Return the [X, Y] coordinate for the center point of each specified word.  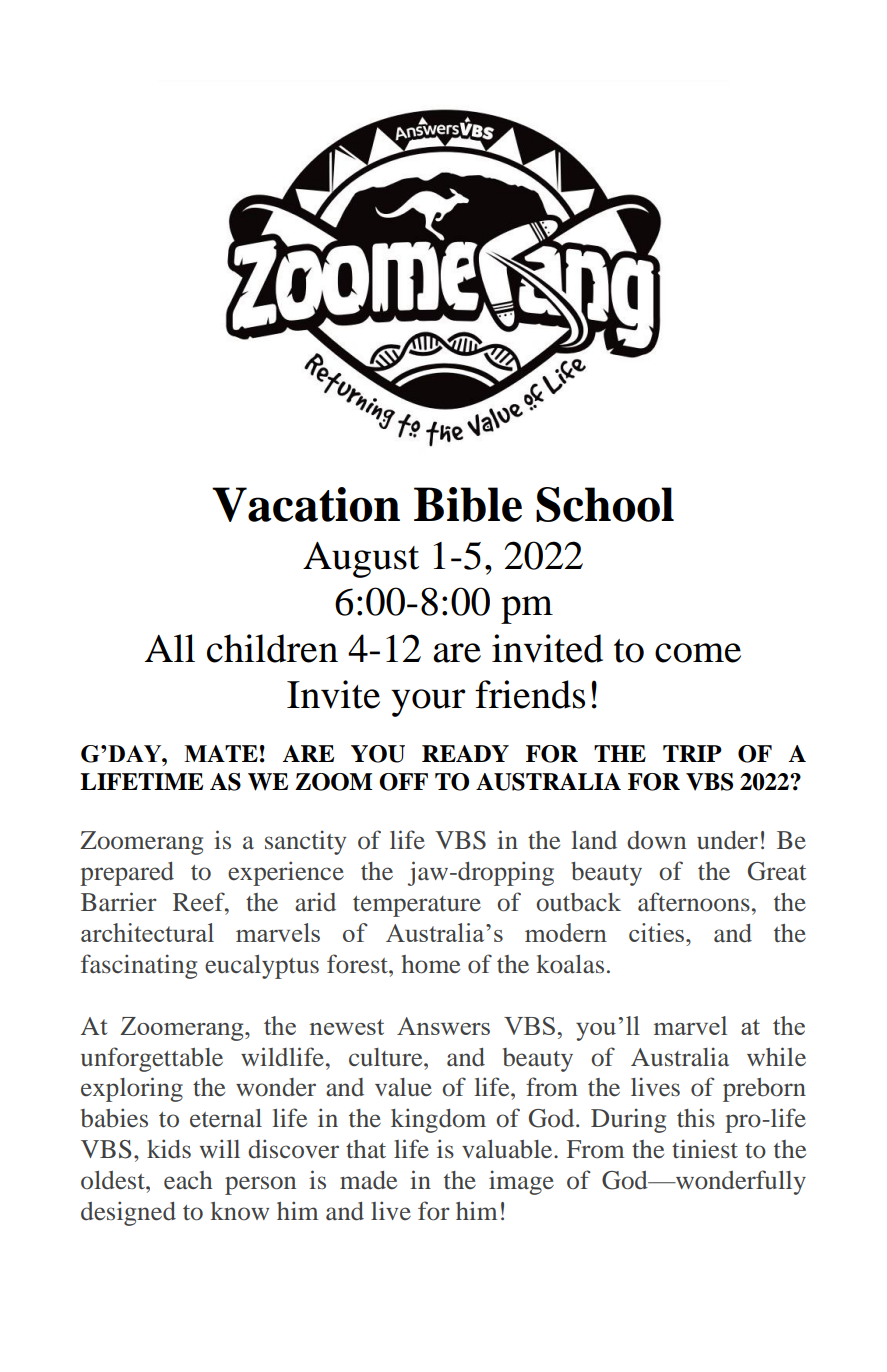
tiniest [705, 1149]
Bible [468, 504]
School [605, 504]
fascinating [139, 966]
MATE [221, 753]
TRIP [692, 753]
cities [658, 932]
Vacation [306, 504]
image [521, 1182]
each [188, 1180]
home [431, 964]
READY [465, 753]
